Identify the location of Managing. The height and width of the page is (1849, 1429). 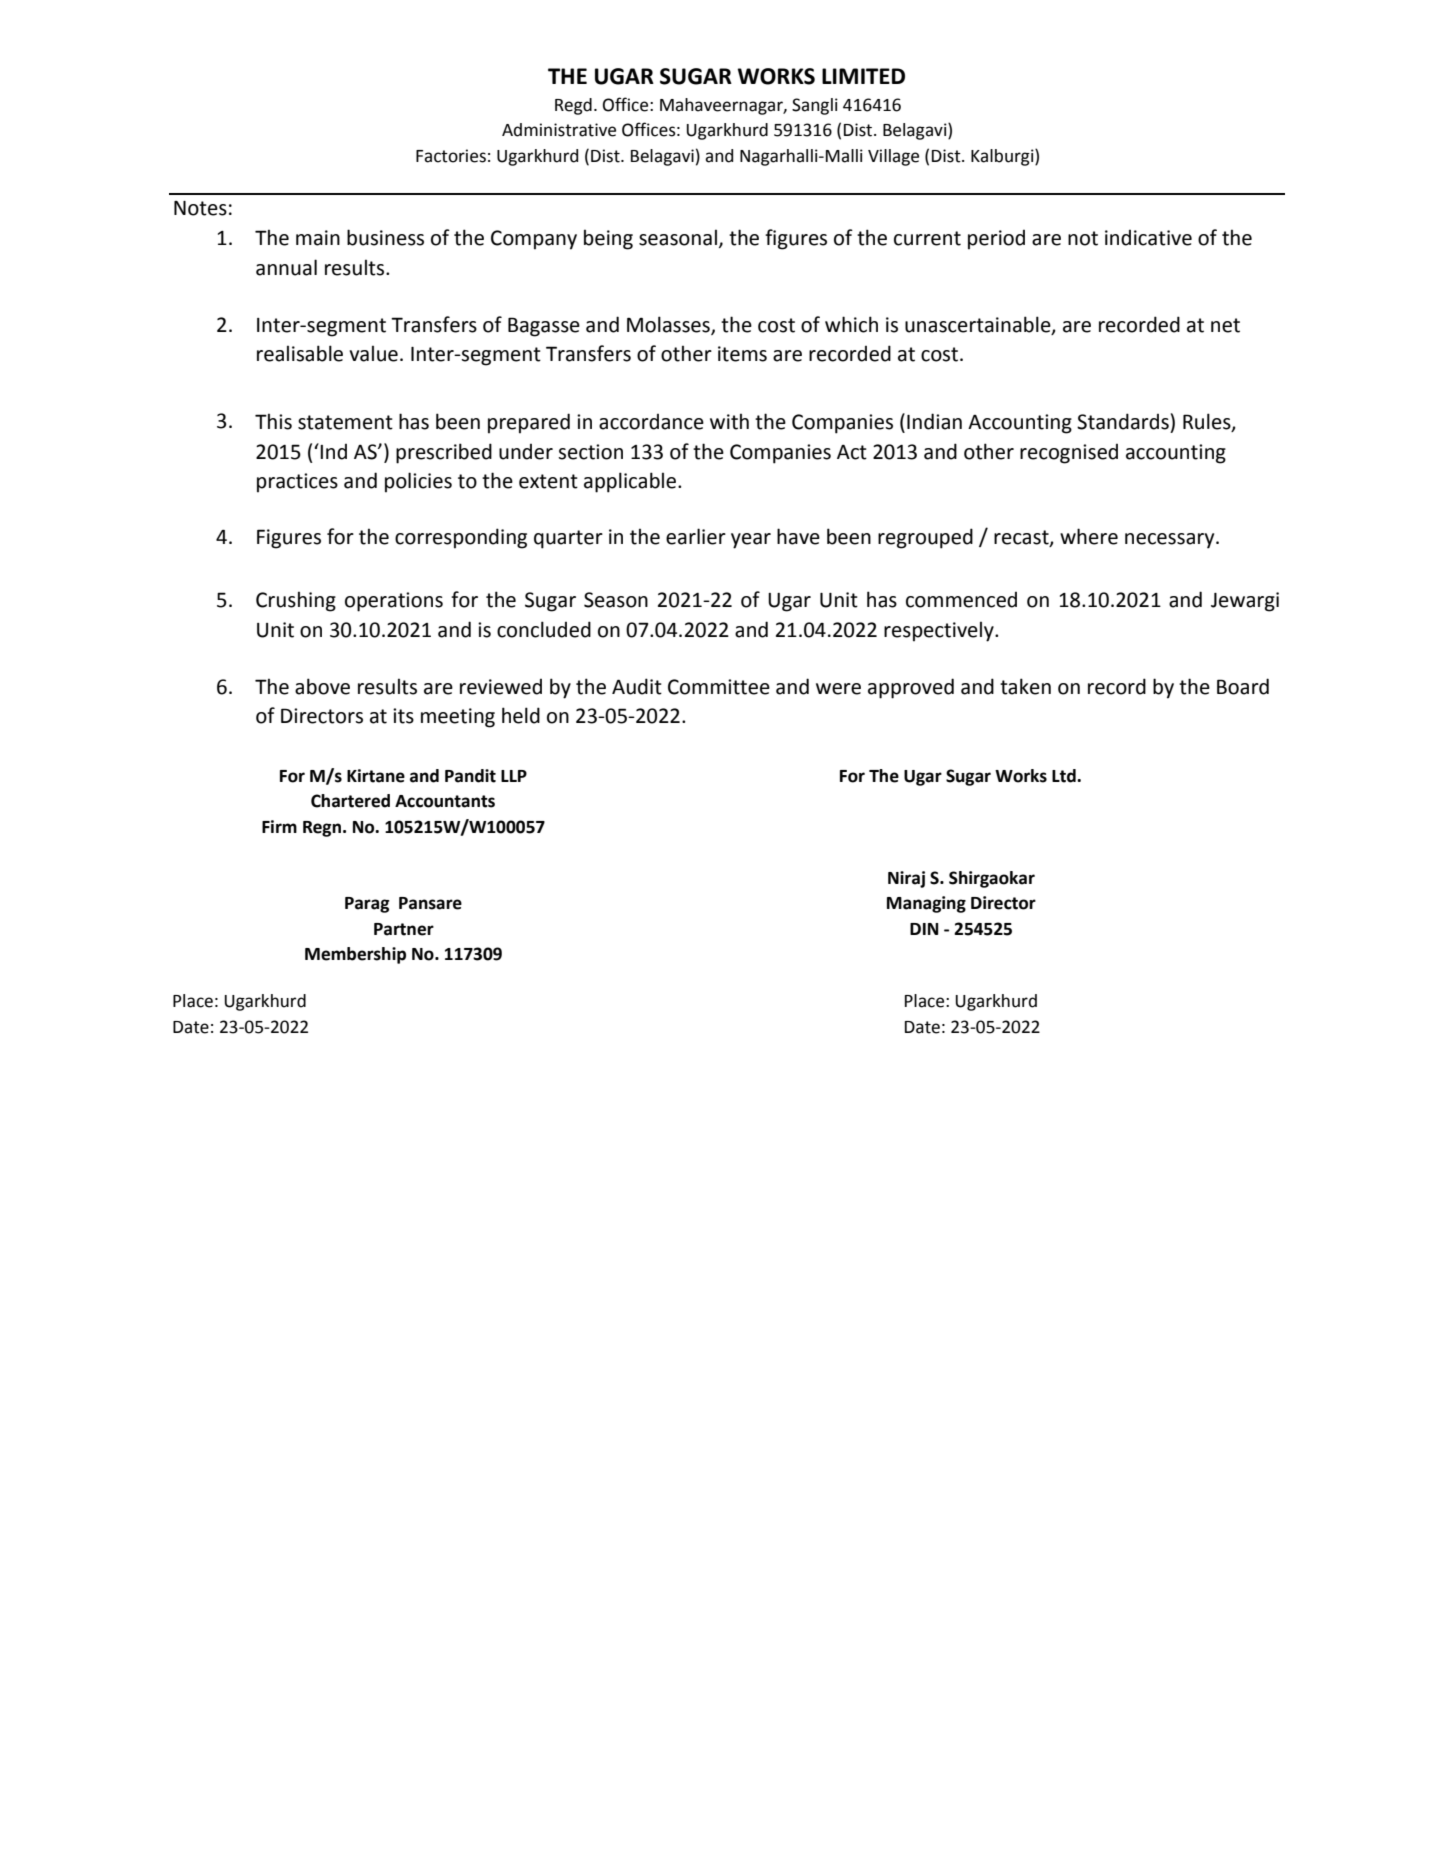
(926, 904).
